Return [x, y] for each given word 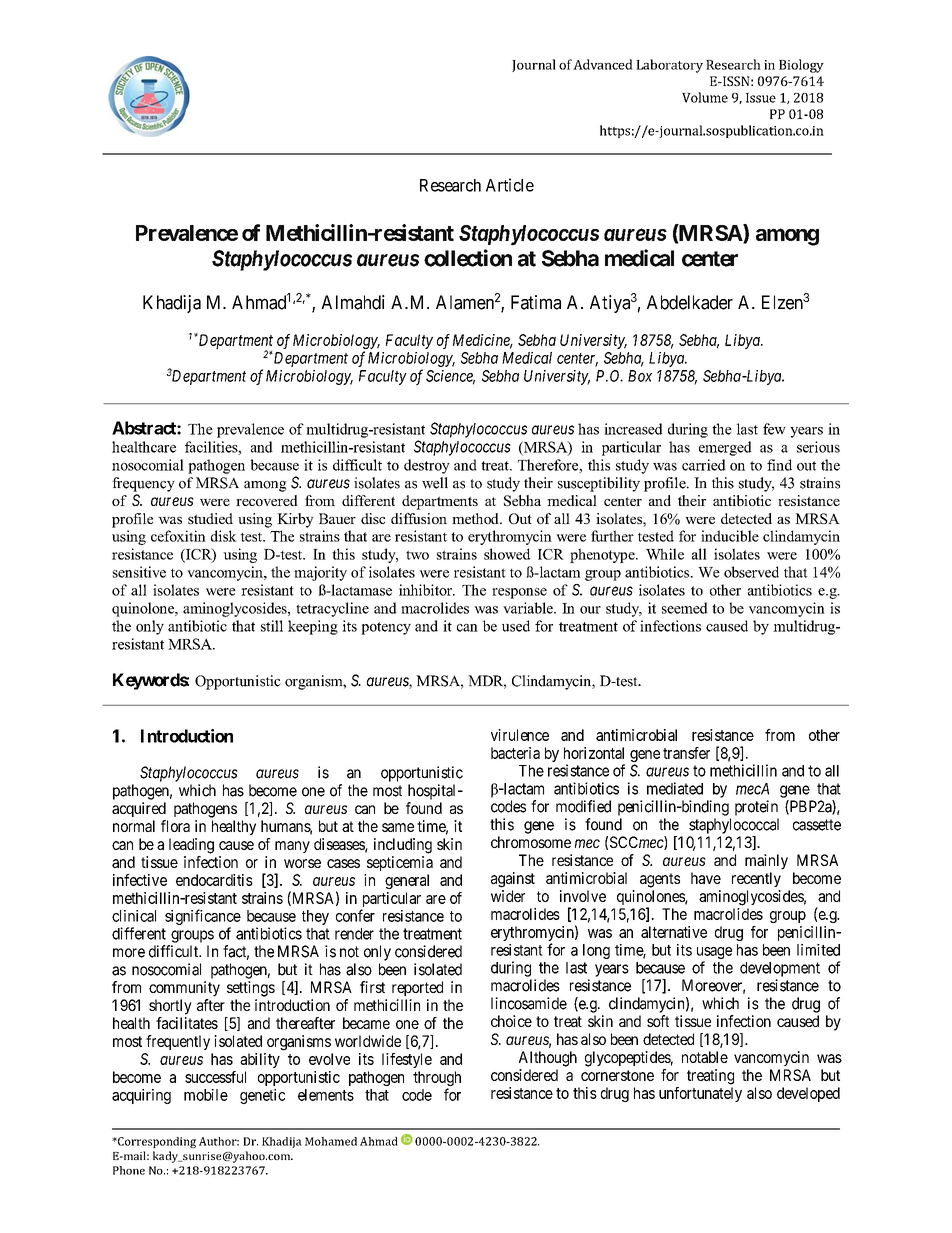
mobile [206, 1095]
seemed [685, 608]
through [437, 1080]
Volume [705, 97]
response [519, 593]
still [272, 626]
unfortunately [700, 1094]
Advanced [603, 64]
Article [510, 185]
